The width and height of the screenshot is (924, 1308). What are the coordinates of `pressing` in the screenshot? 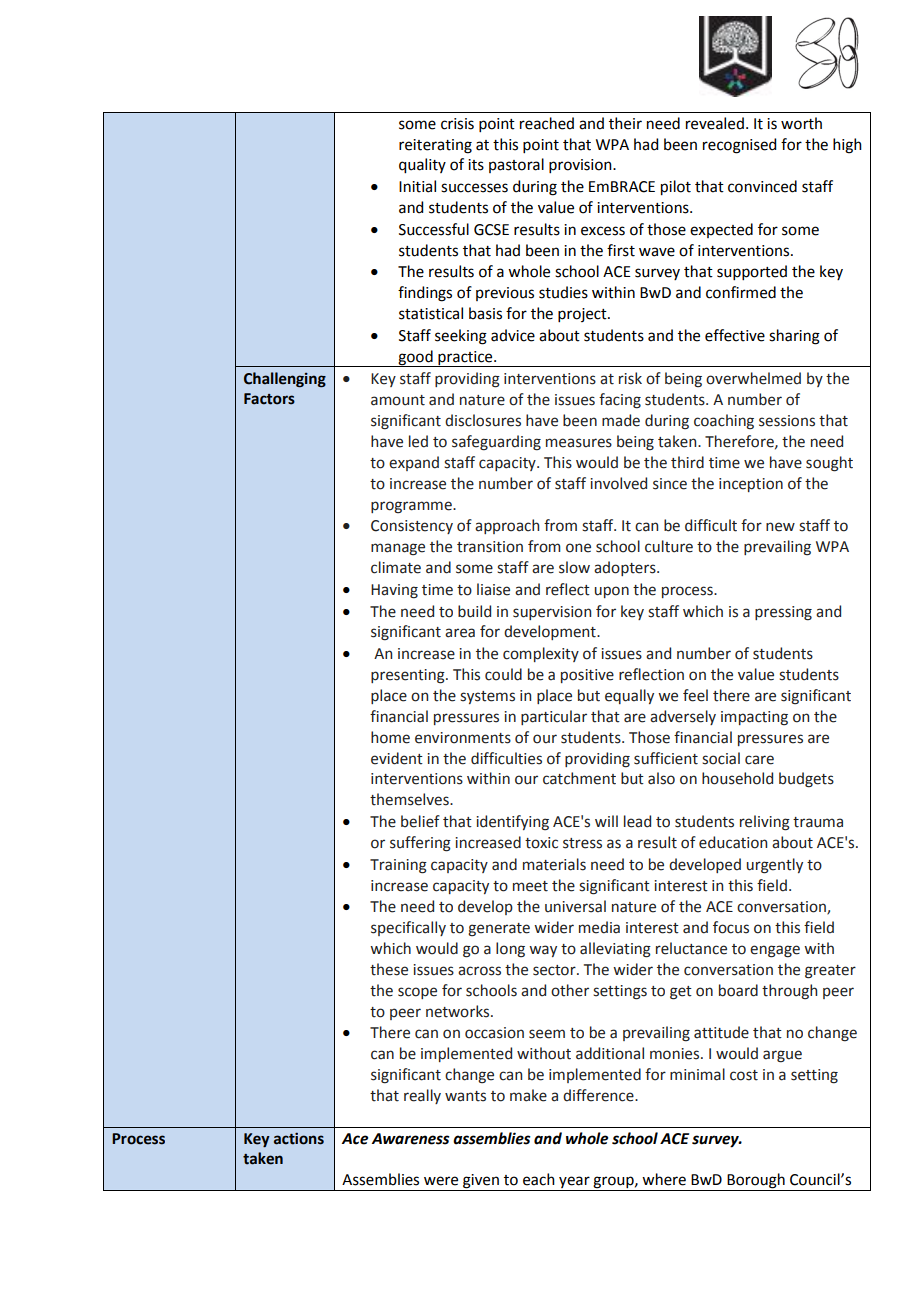 It's located at (783, 613).
